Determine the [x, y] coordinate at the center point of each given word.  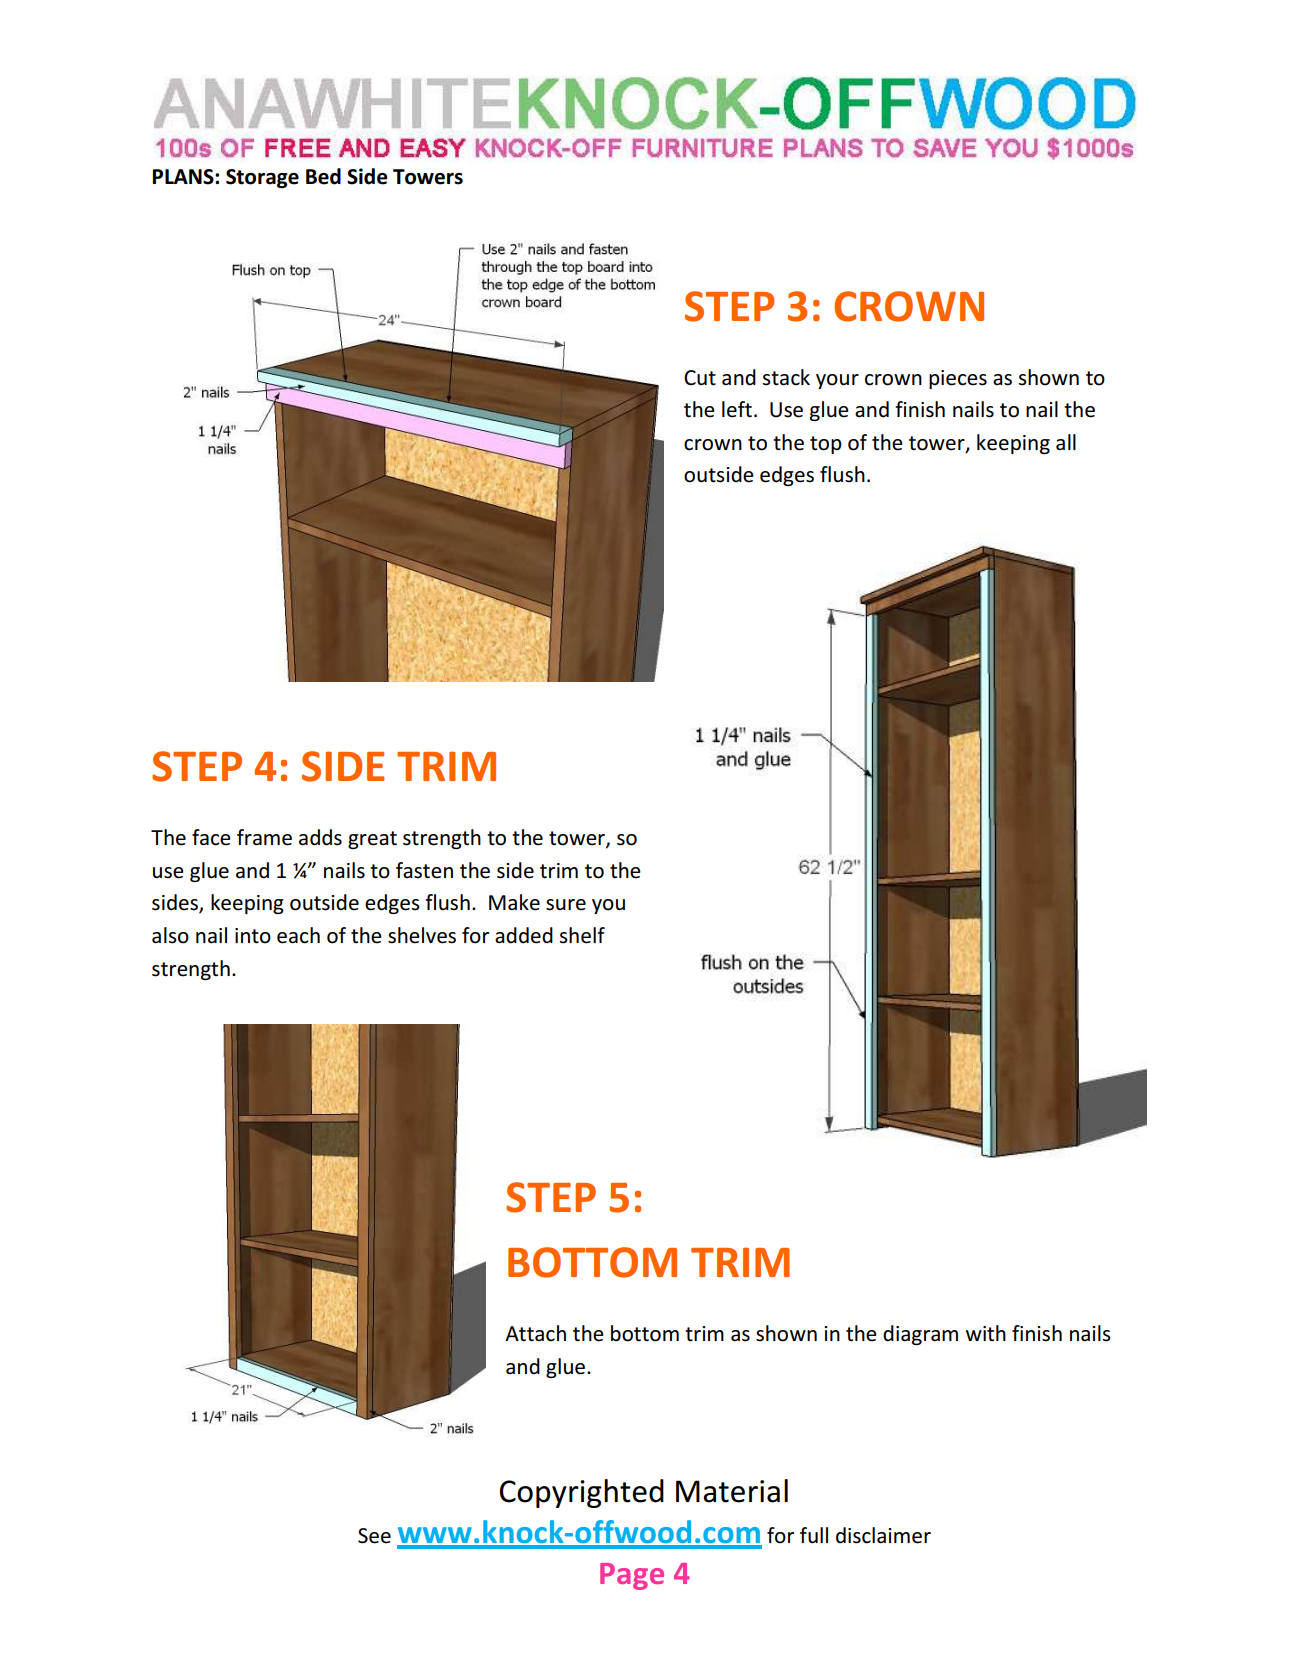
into [253, 936]
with [986, 1333]
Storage [262, 178]
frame [264, 837]
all [1066, 442]
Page [632, 1576]
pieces [958, 379]
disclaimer [883, 1535]
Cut [700, 378]
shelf [582, 935]
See [374, 1536]
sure [566, 905]
